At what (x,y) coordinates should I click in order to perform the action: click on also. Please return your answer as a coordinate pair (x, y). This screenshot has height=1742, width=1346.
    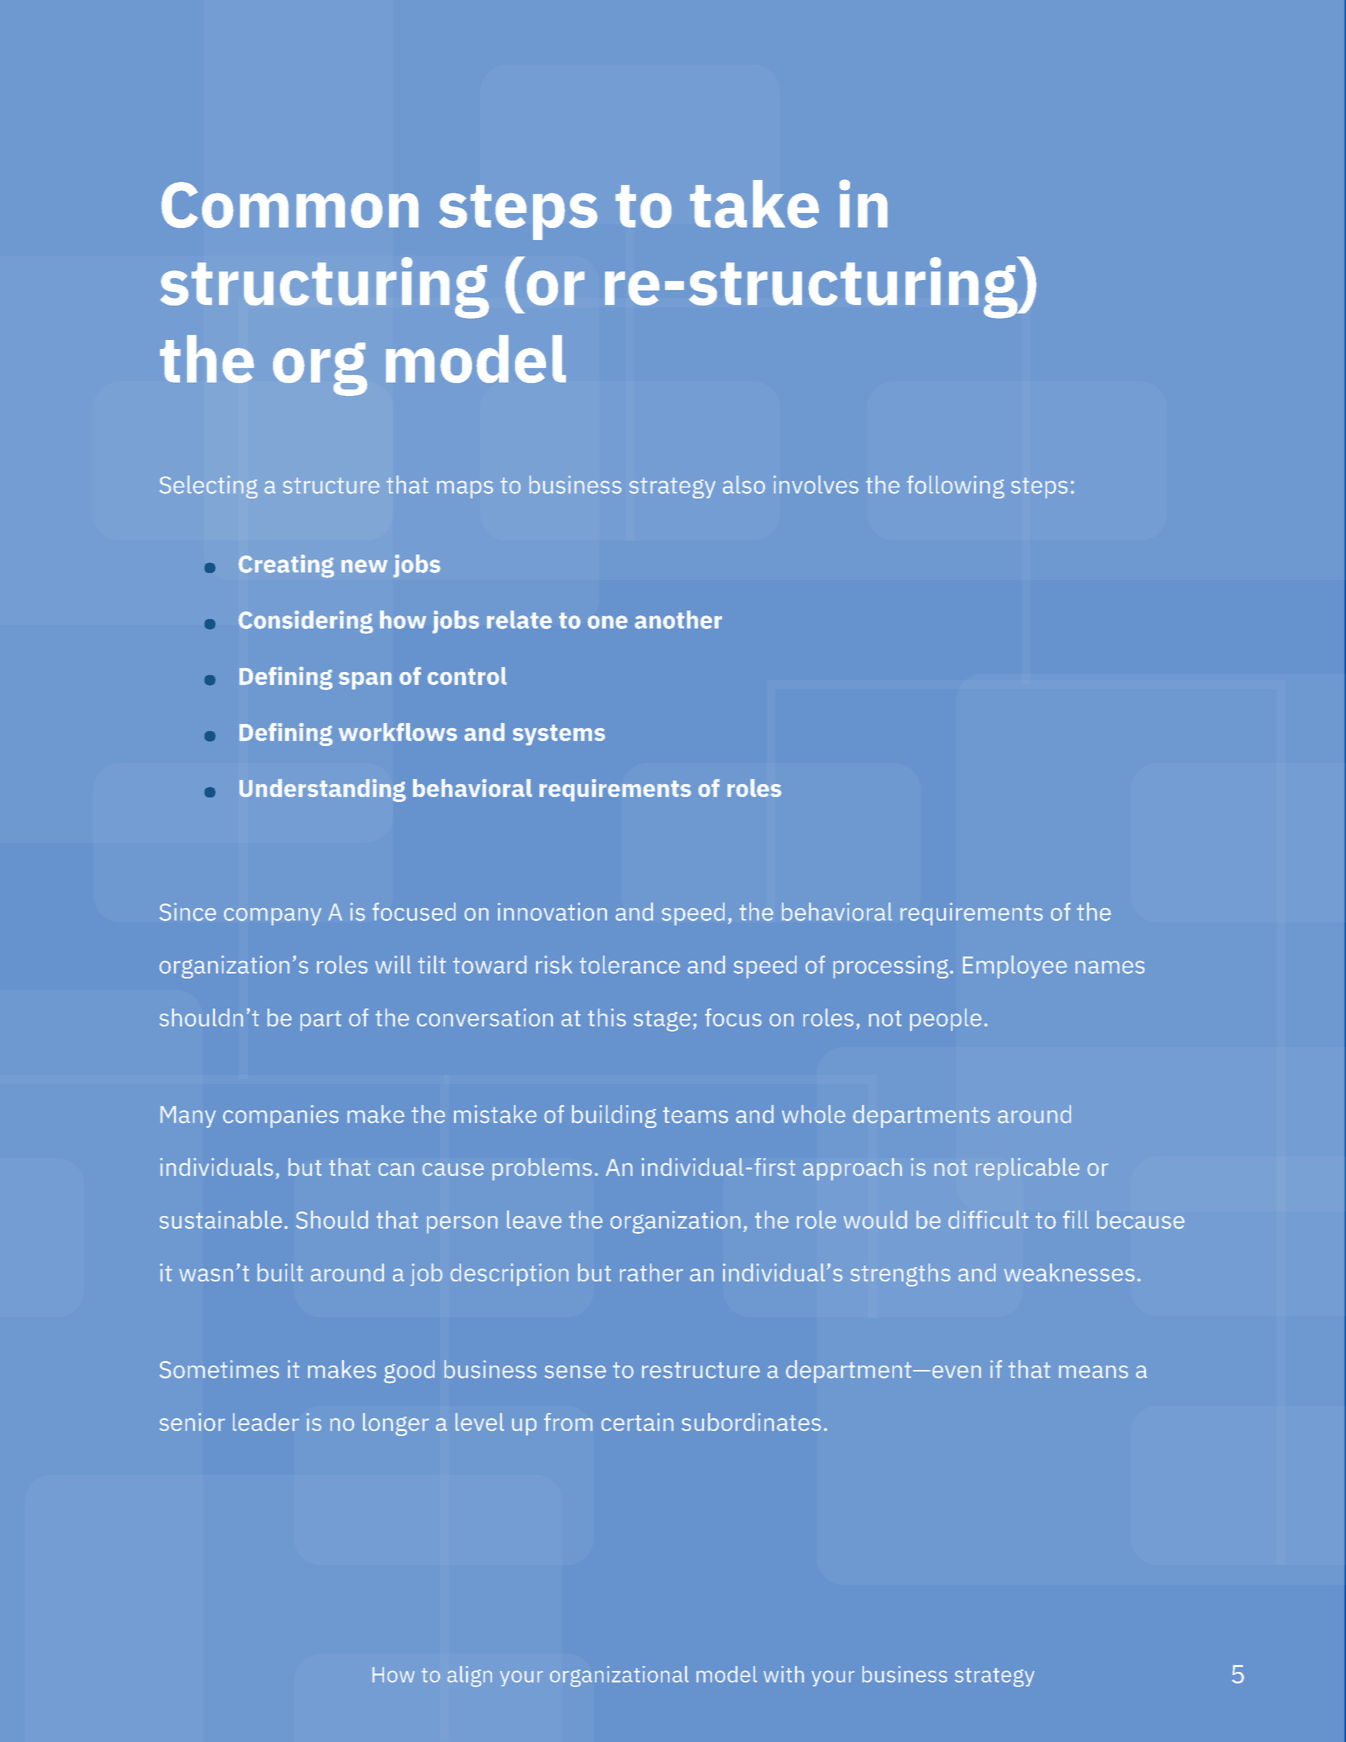
    Looking at the image, I should click on (744, 485).
